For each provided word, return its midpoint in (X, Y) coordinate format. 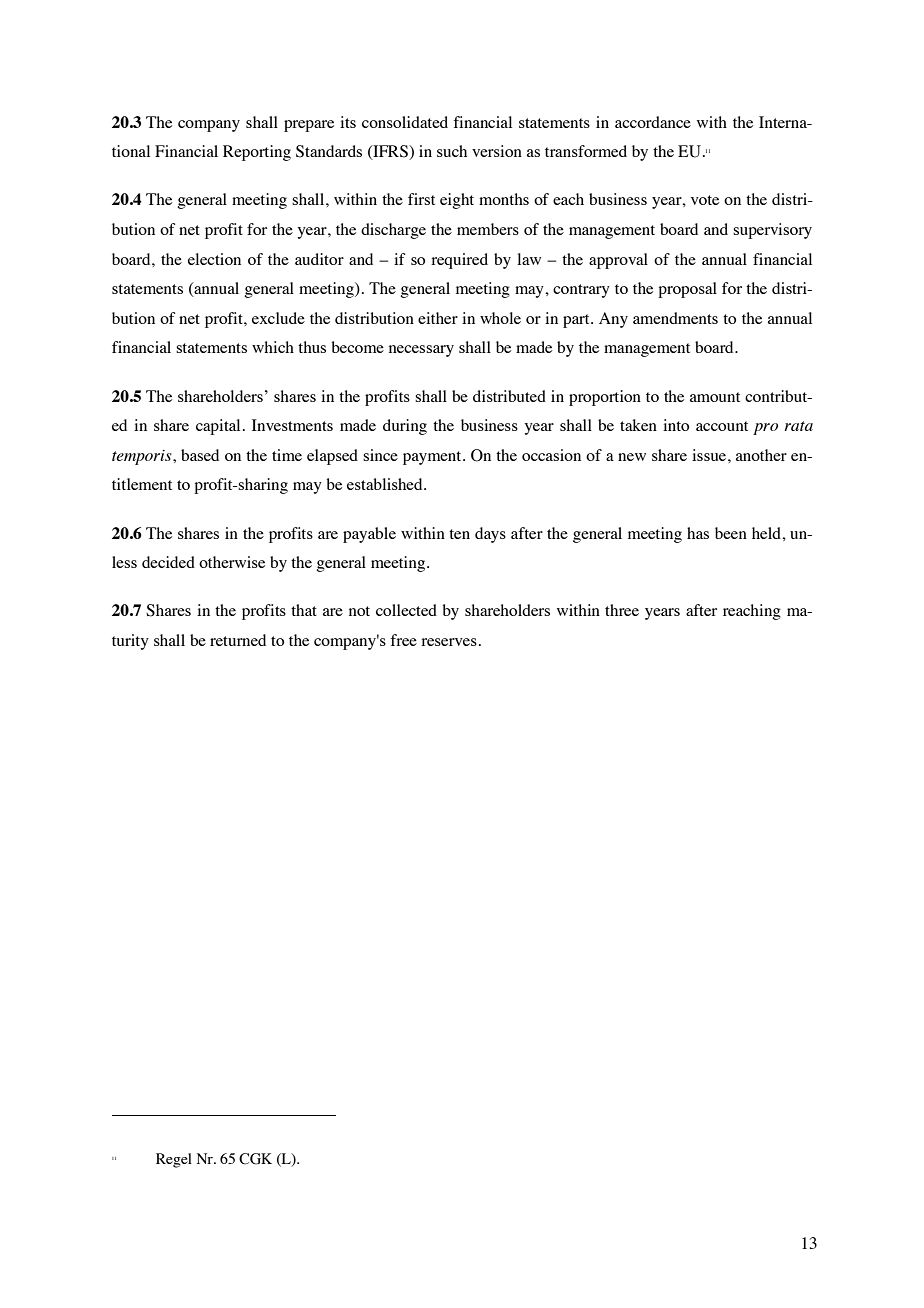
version (497, 151)
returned (238, 640)
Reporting (257, 153)
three (622, 610)
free (403, 640)
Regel (174, 1160)
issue (710, 455)
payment (433, 458)
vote (705, 200)
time (287, 455)
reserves (449, 642)
